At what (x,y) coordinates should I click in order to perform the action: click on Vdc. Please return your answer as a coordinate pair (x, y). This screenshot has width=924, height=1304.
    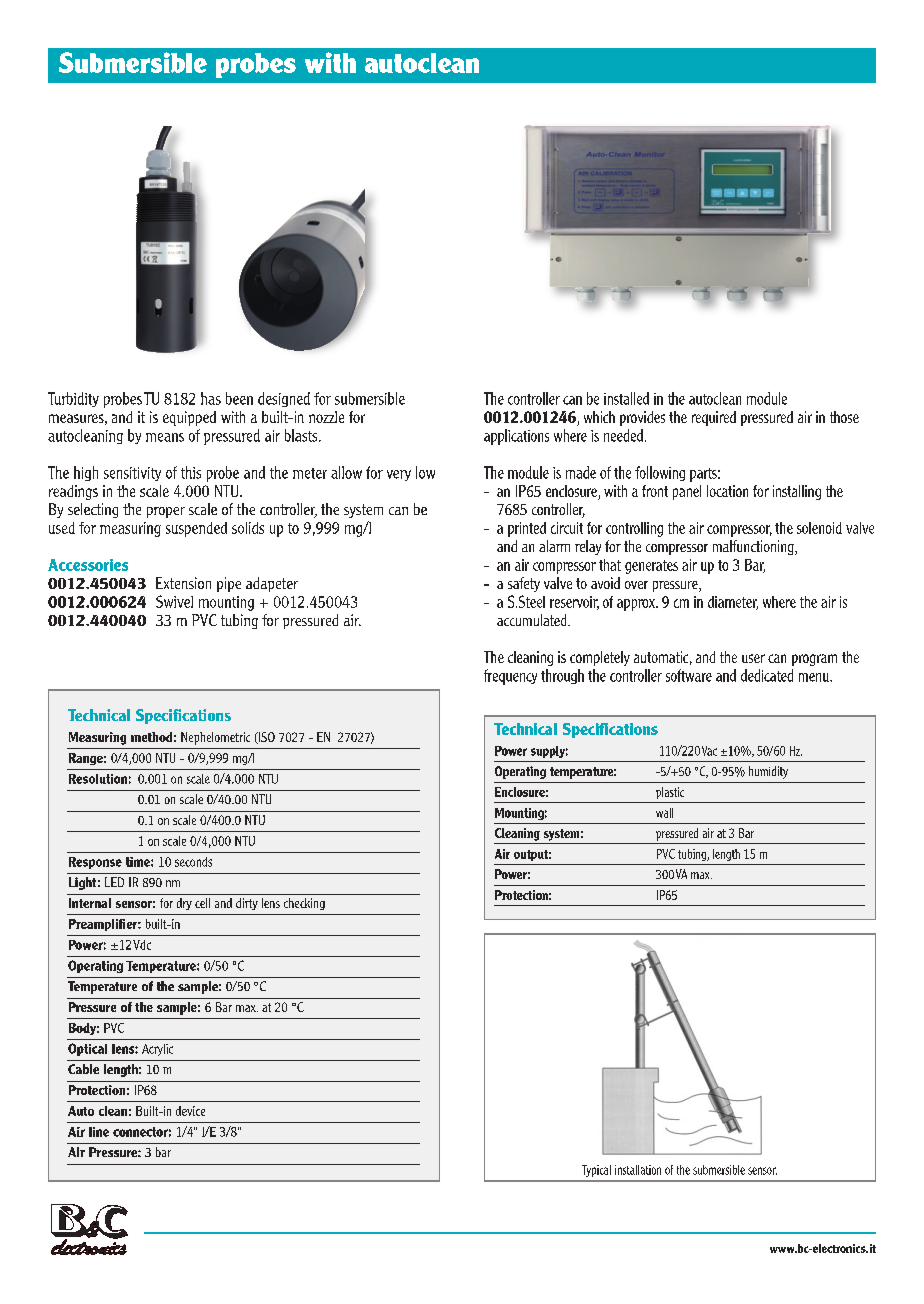
    Looking at the image, I should click on (142, 945).
